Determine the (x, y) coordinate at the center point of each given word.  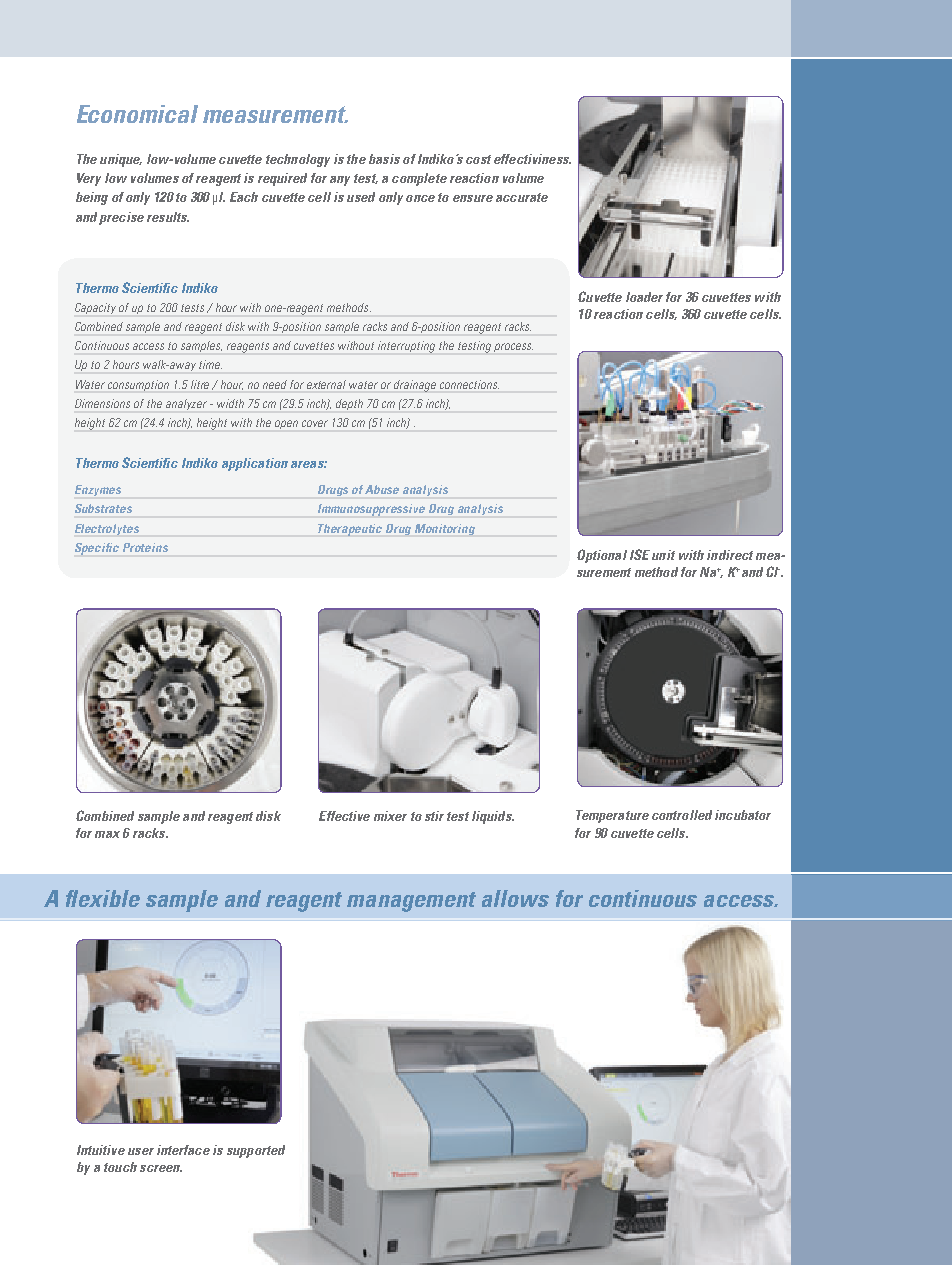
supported (256, 1151)
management (411, 902)
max (107, 834)
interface (183, 1150)
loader (644, 297)
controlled (682, 815)
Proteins (145, 547)
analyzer (186, 404)
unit (663, 555)
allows (515, 898)
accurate (522, 197)
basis (384, 159)
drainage (415, 386)
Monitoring (445, 529)
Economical (137, 114)
